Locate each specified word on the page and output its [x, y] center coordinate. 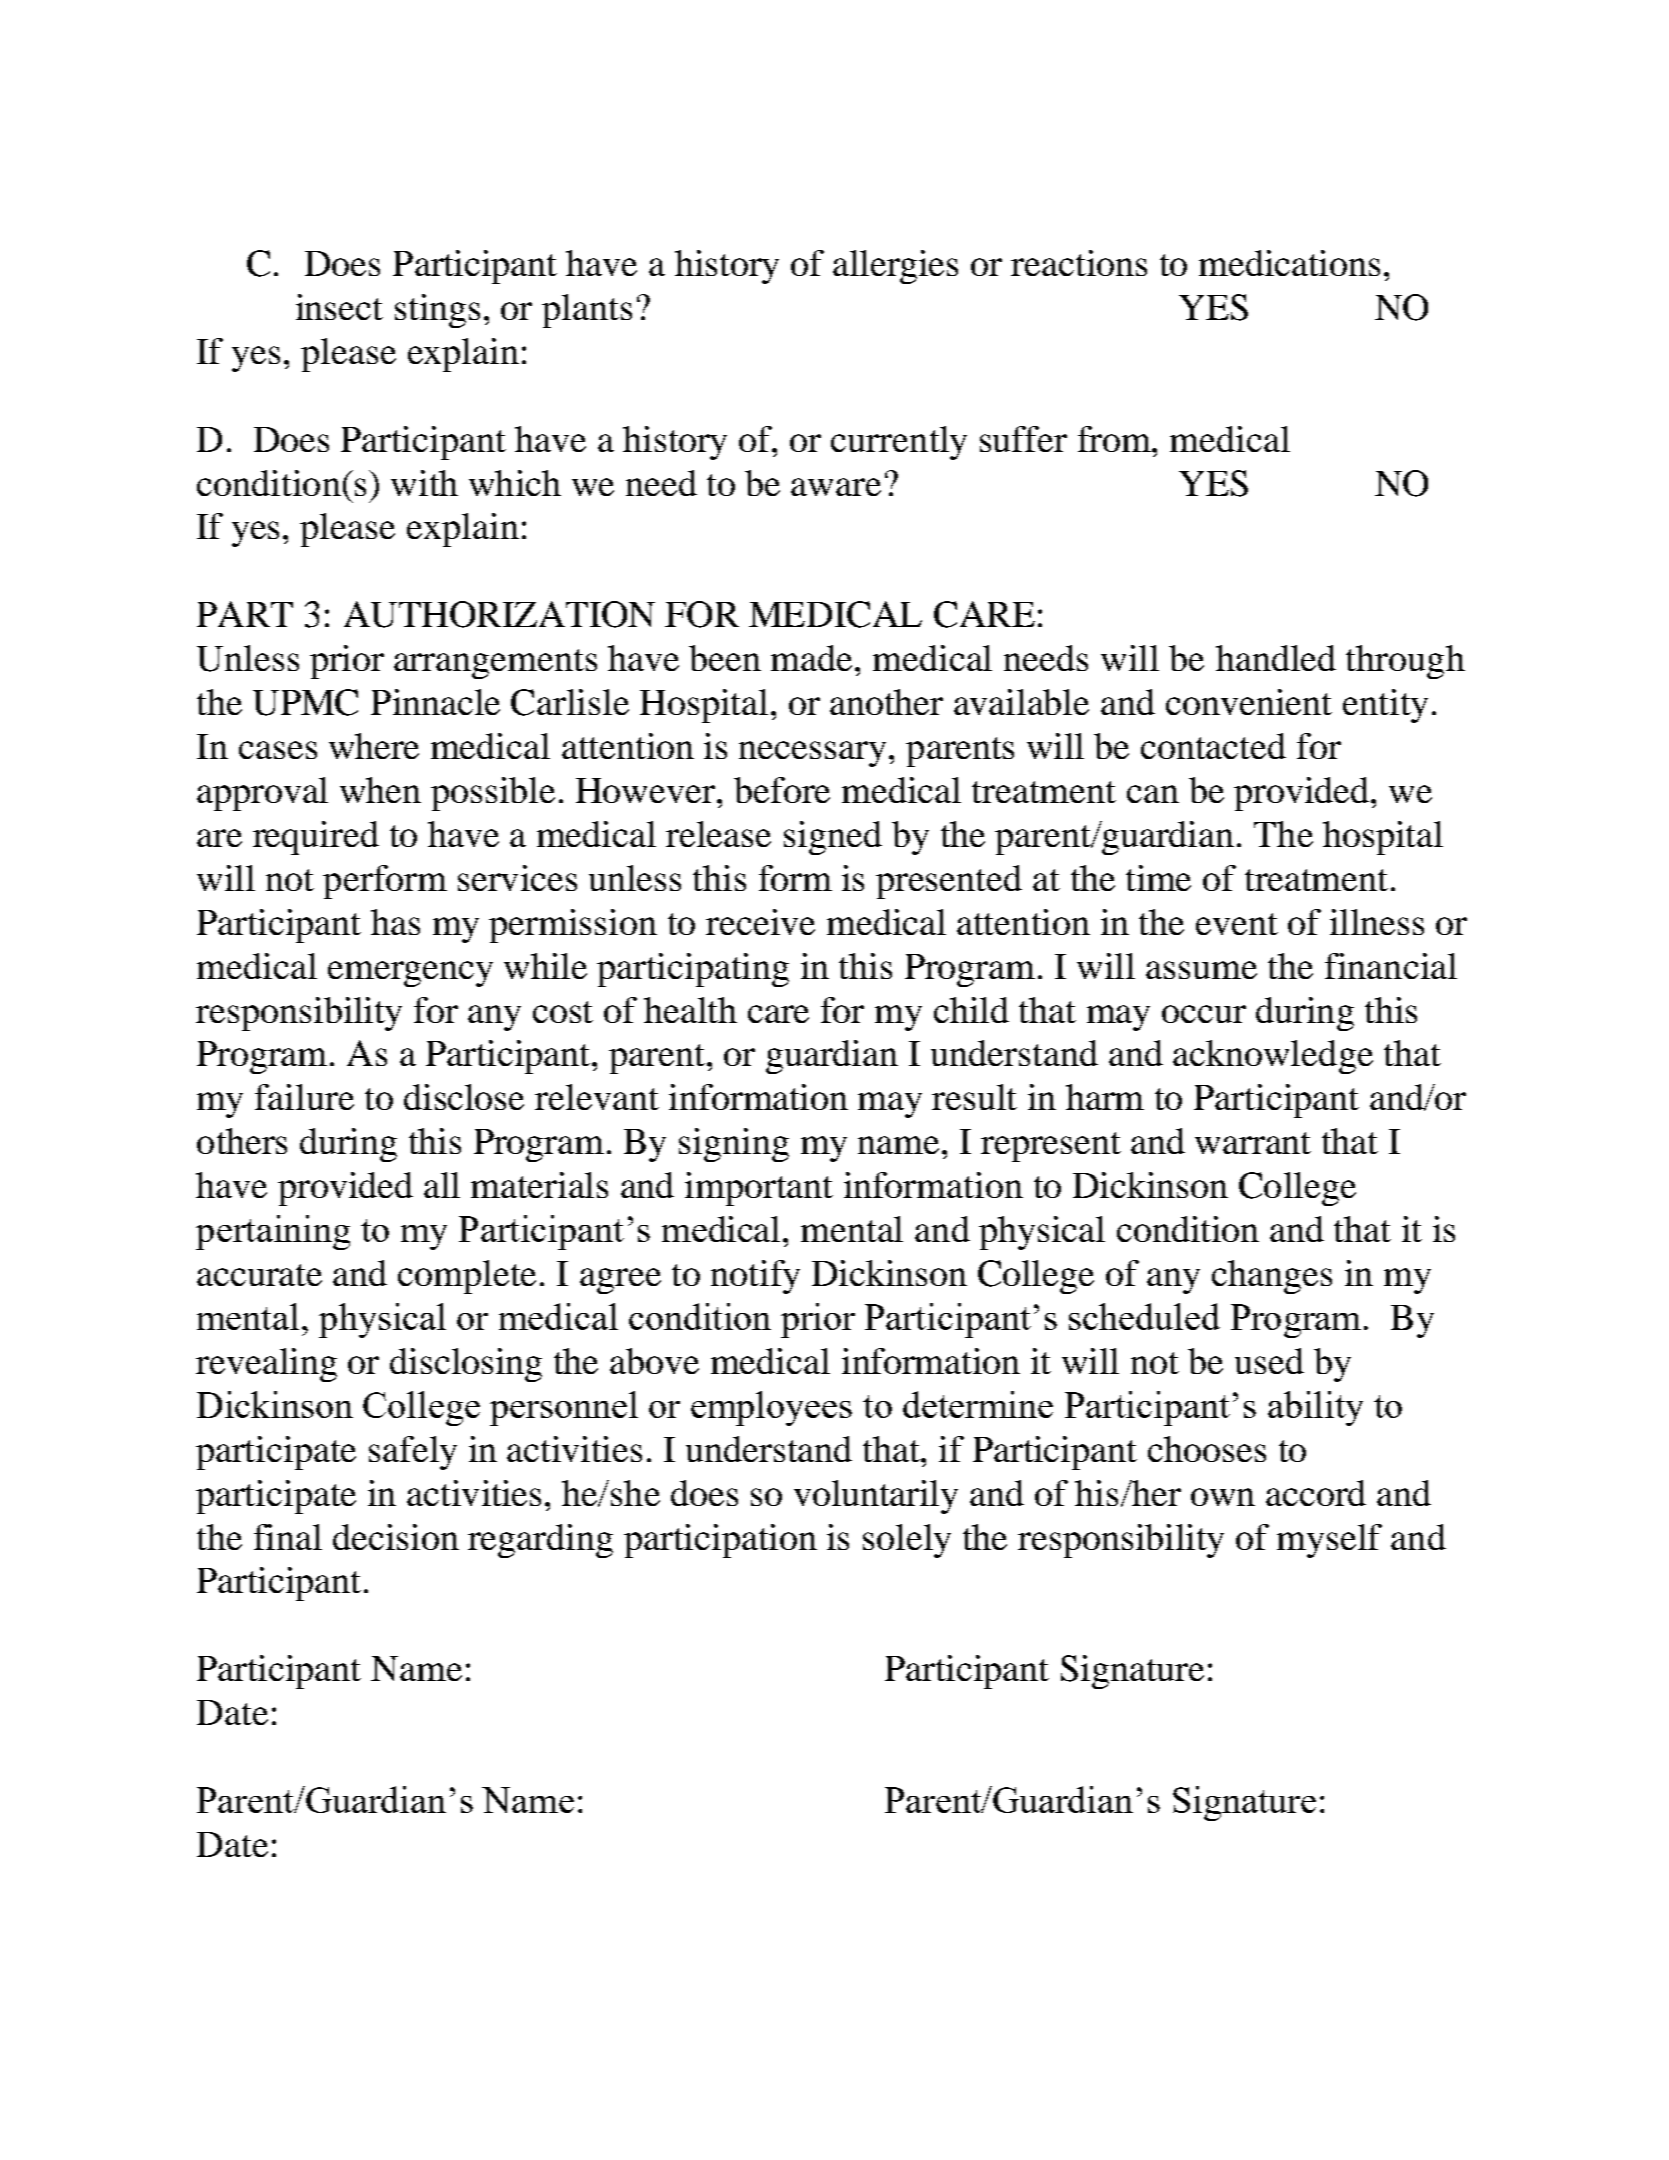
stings [437, 311]
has [395, 922]
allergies [895, 267]
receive [760, 922]
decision [396, 1537]
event [1237, 924]
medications [1289, 263]
